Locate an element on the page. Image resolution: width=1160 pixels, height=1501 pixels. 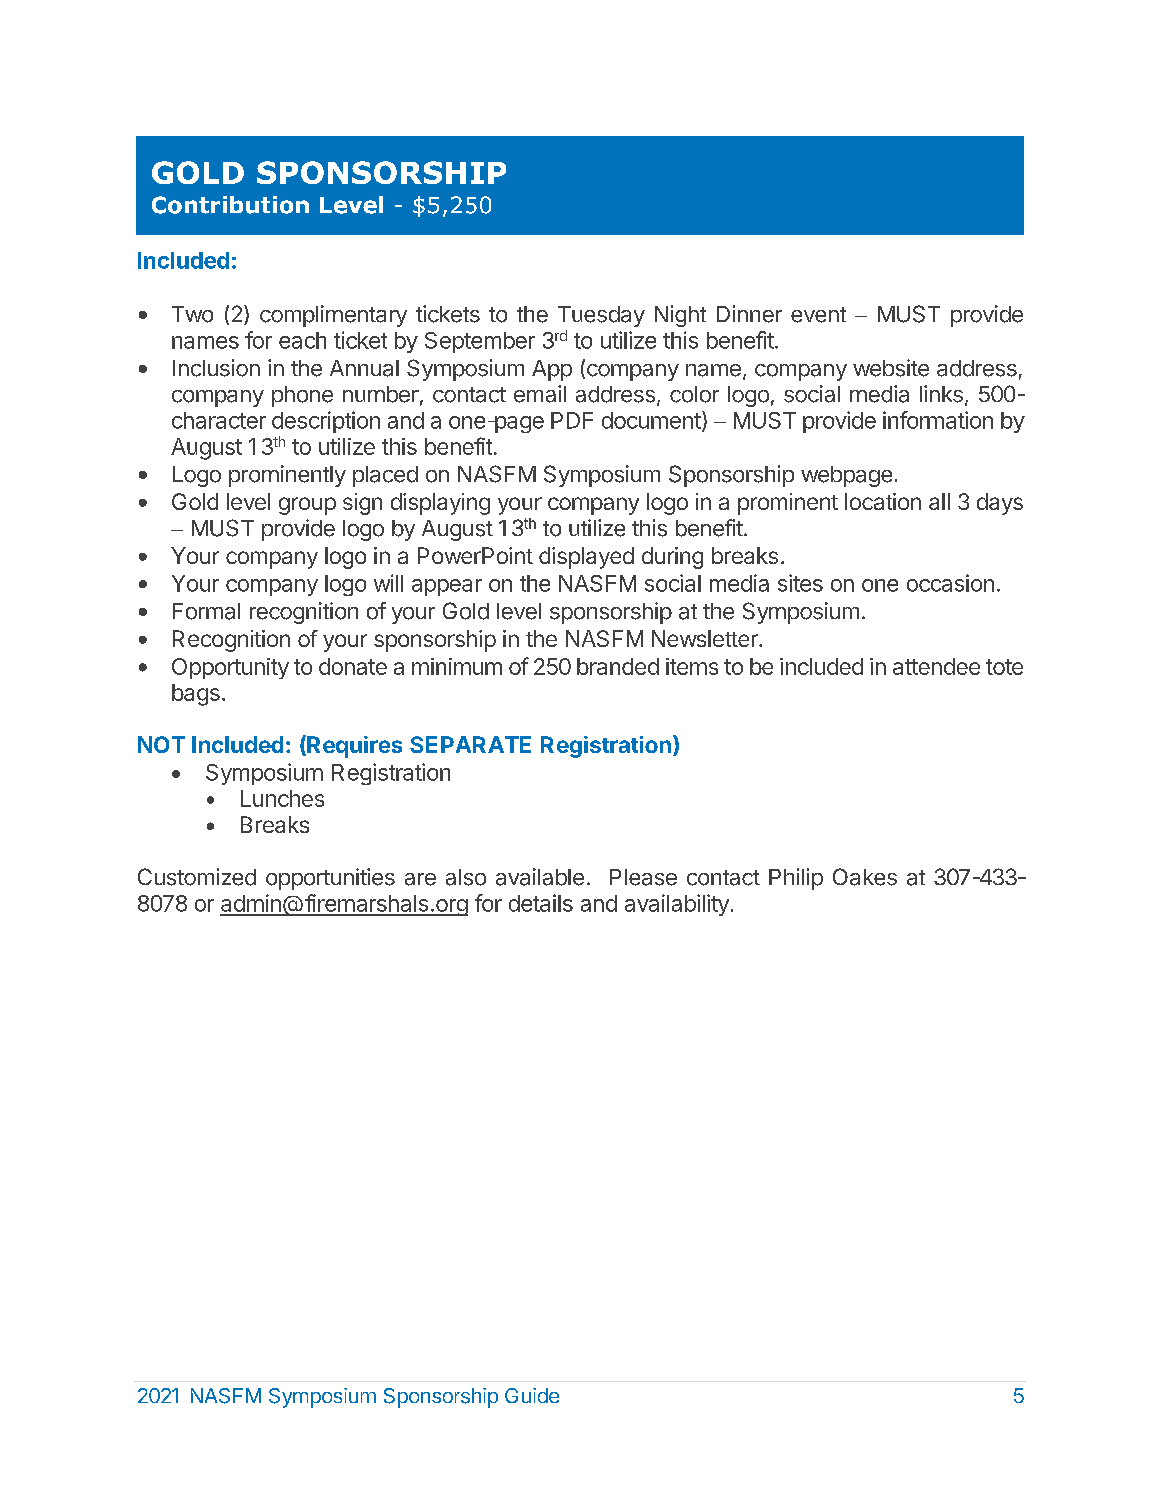
opportunities is located at coordinates (330, 879).
